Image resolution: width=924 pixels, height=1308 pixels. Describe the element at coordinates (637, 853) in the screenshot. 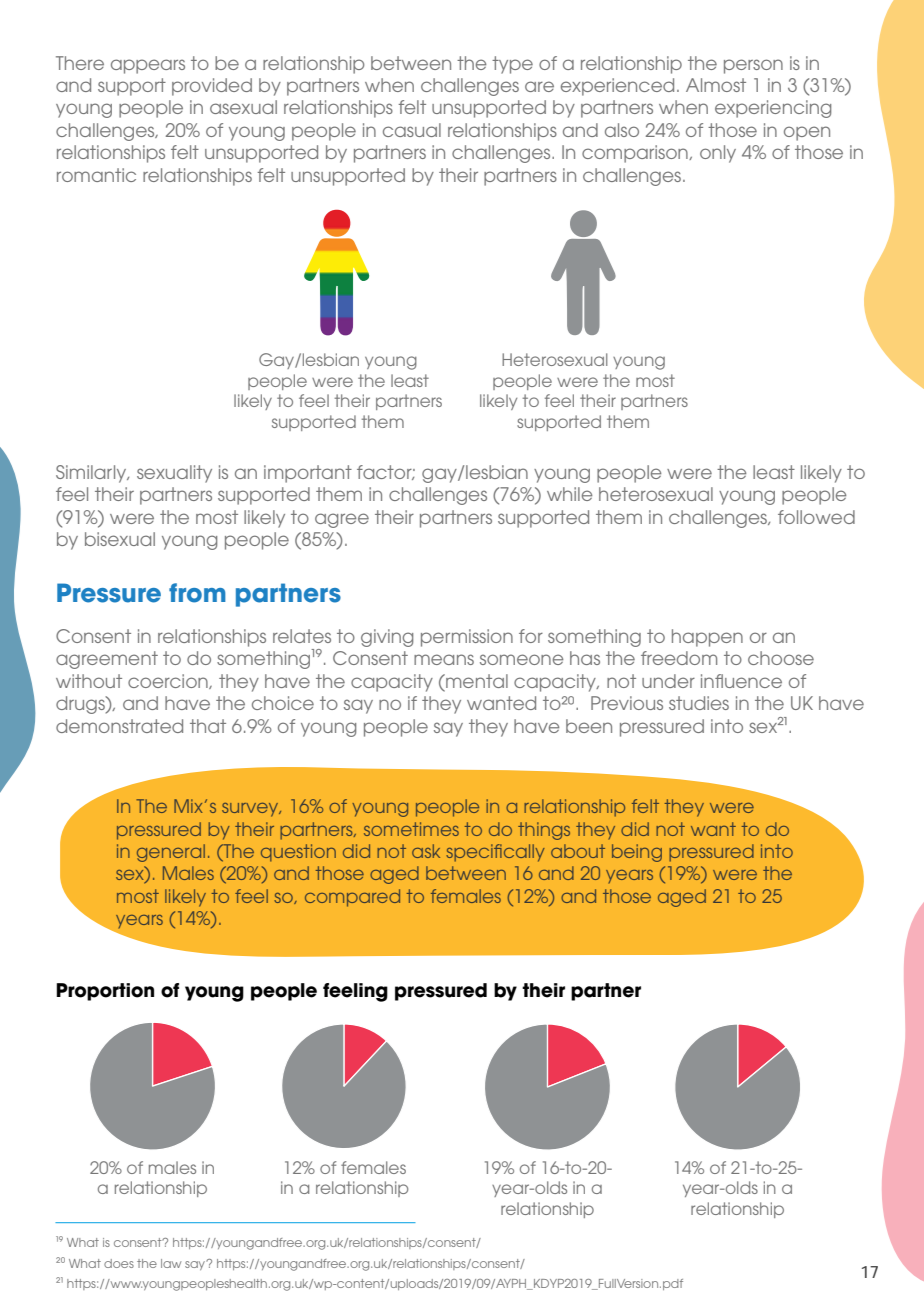

I see `being` at that location.
